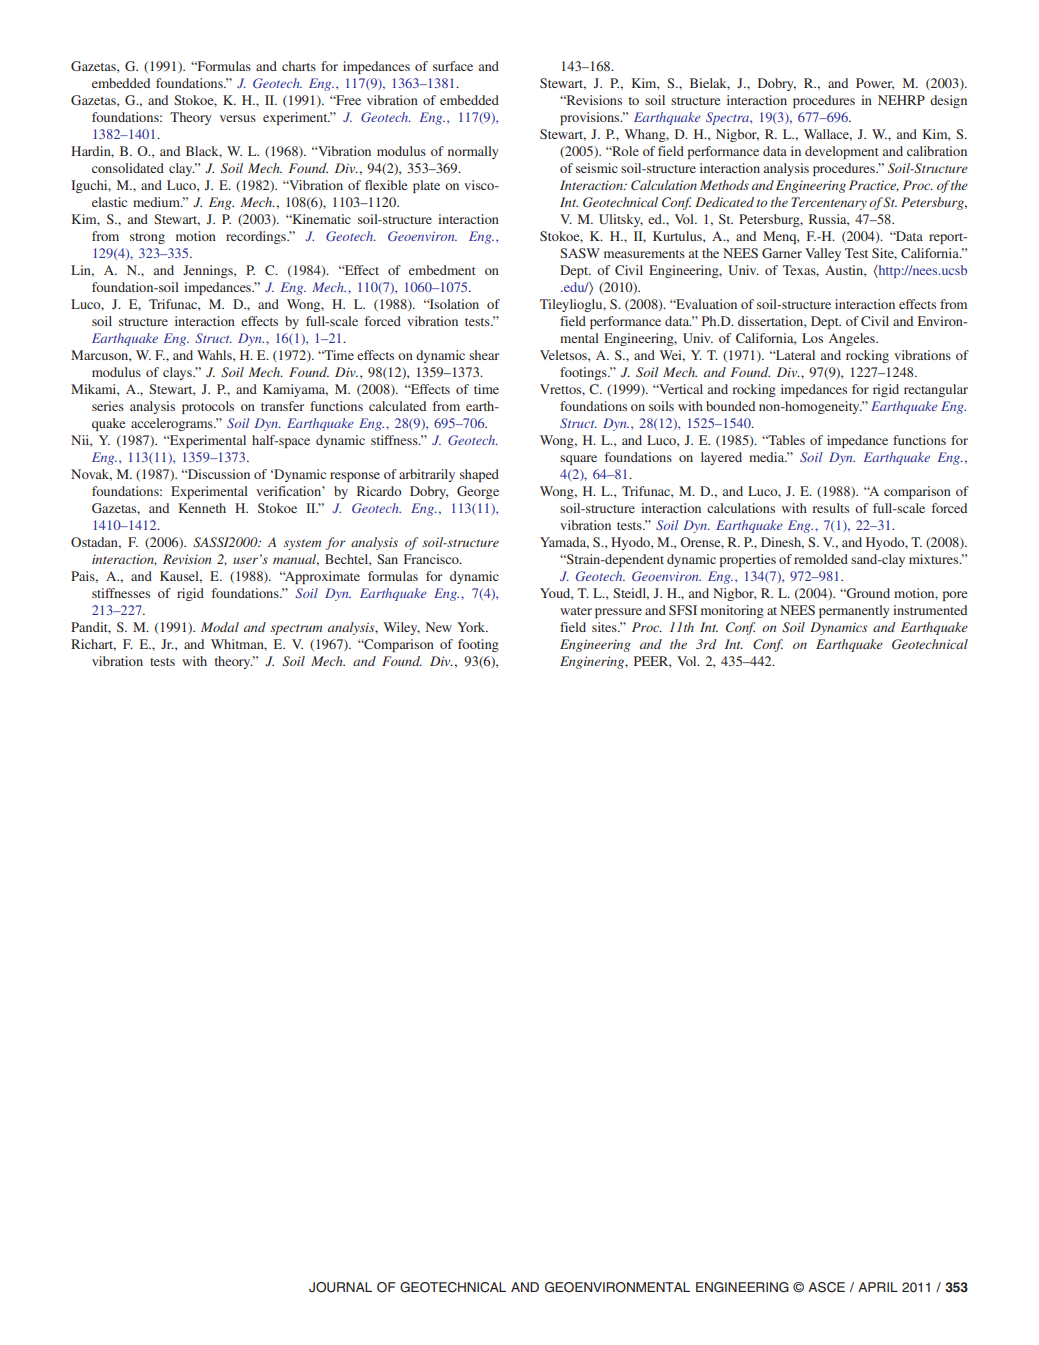 This screenshot has height=1345, width=1039. Describe the element at coordinates (878, 1287) in the screenshot. I see `APRIL` at that location.
